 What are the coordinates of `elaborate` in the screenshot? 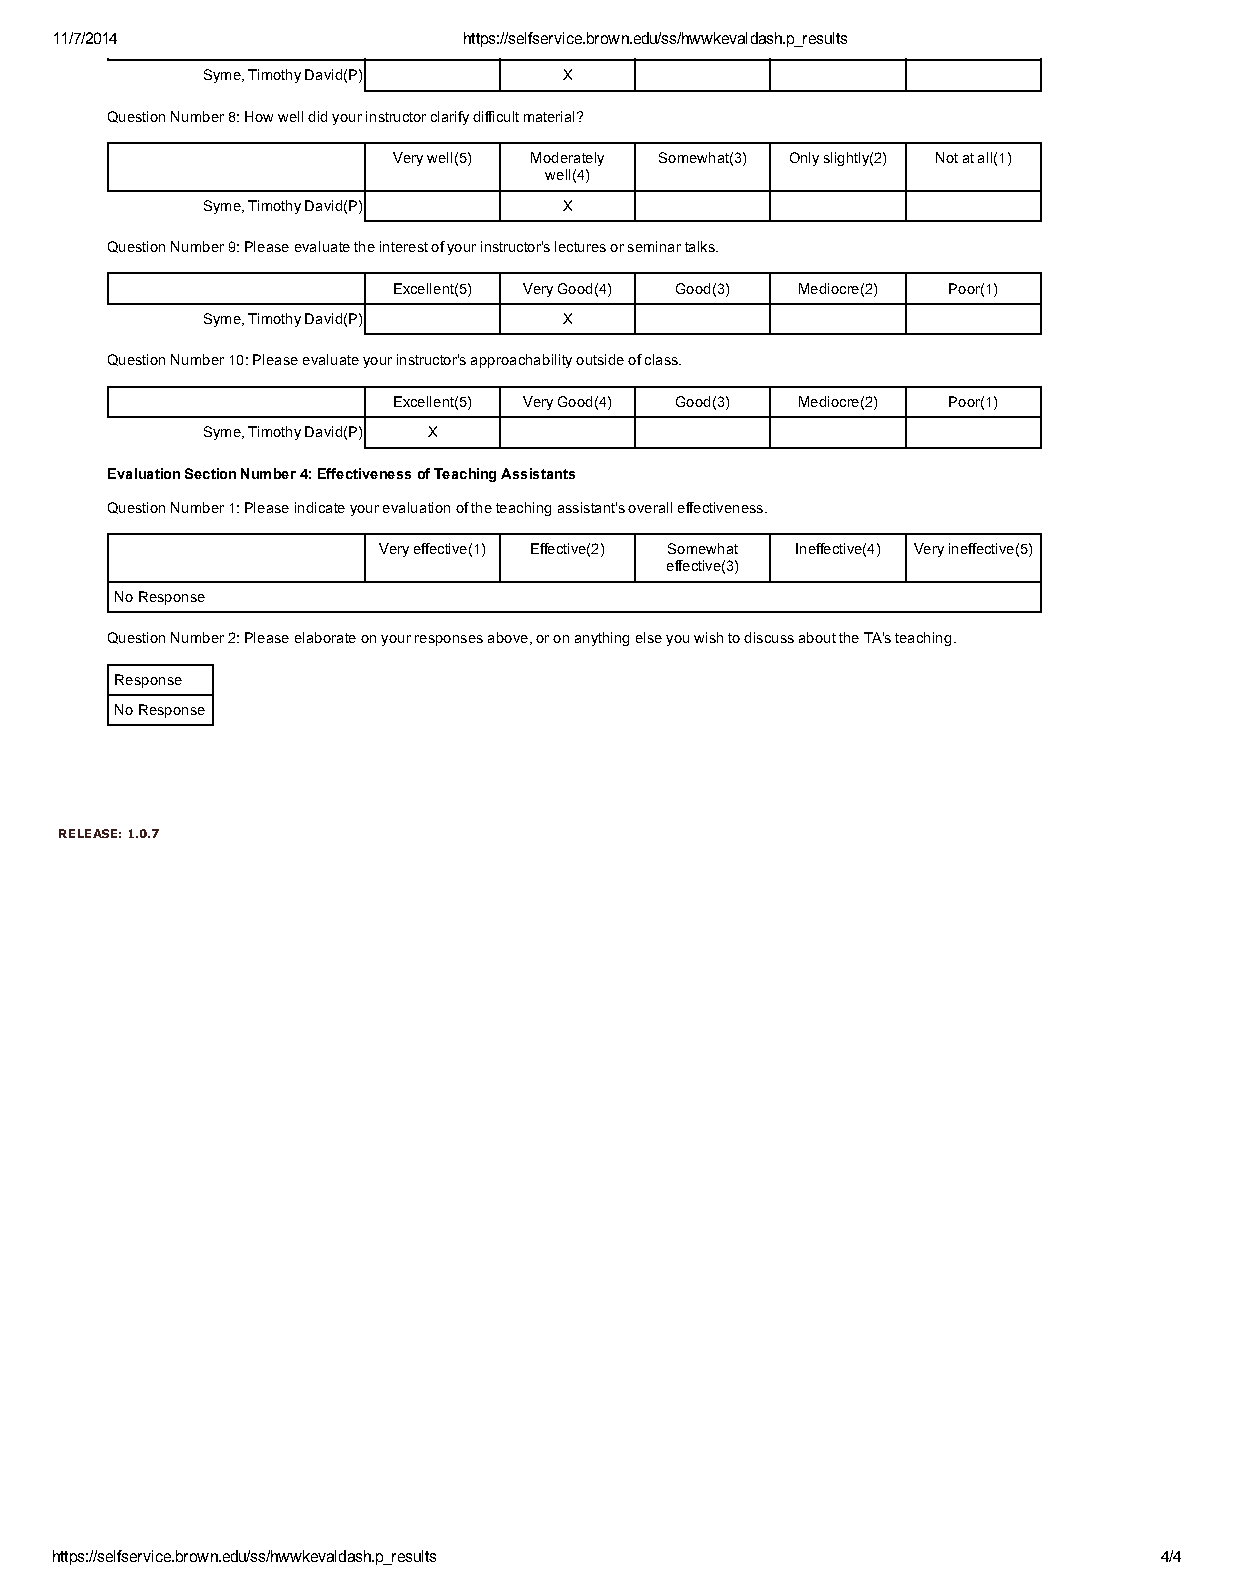 It's located at (325, 637).
